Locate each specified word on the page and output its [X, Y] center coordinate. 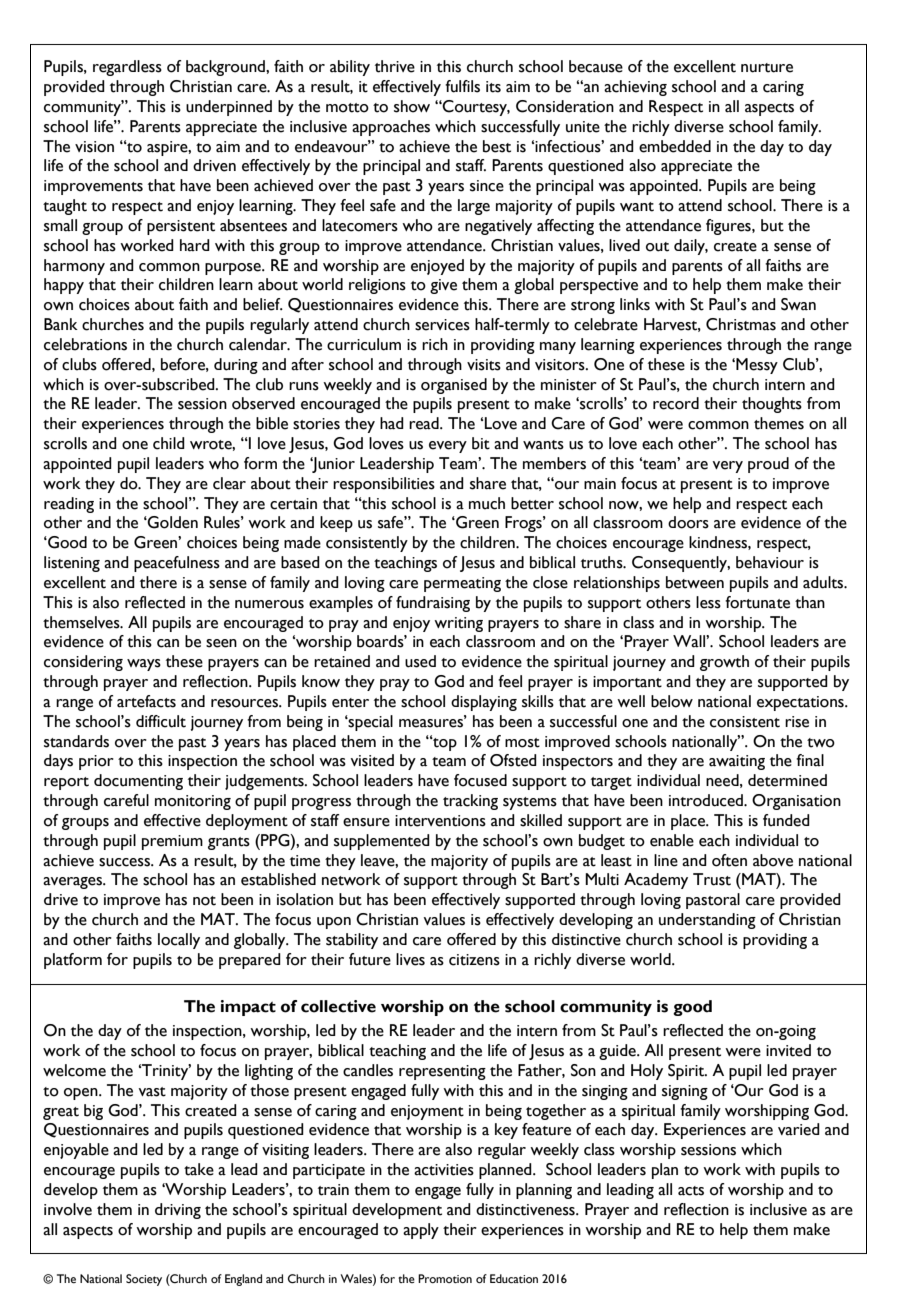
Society [144, 1280]
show [412, 106]
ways [144, 665]
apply [421, 1231]
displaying [484, 703]
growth [724, 663]
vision [94, 147]
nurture [767, 68]
